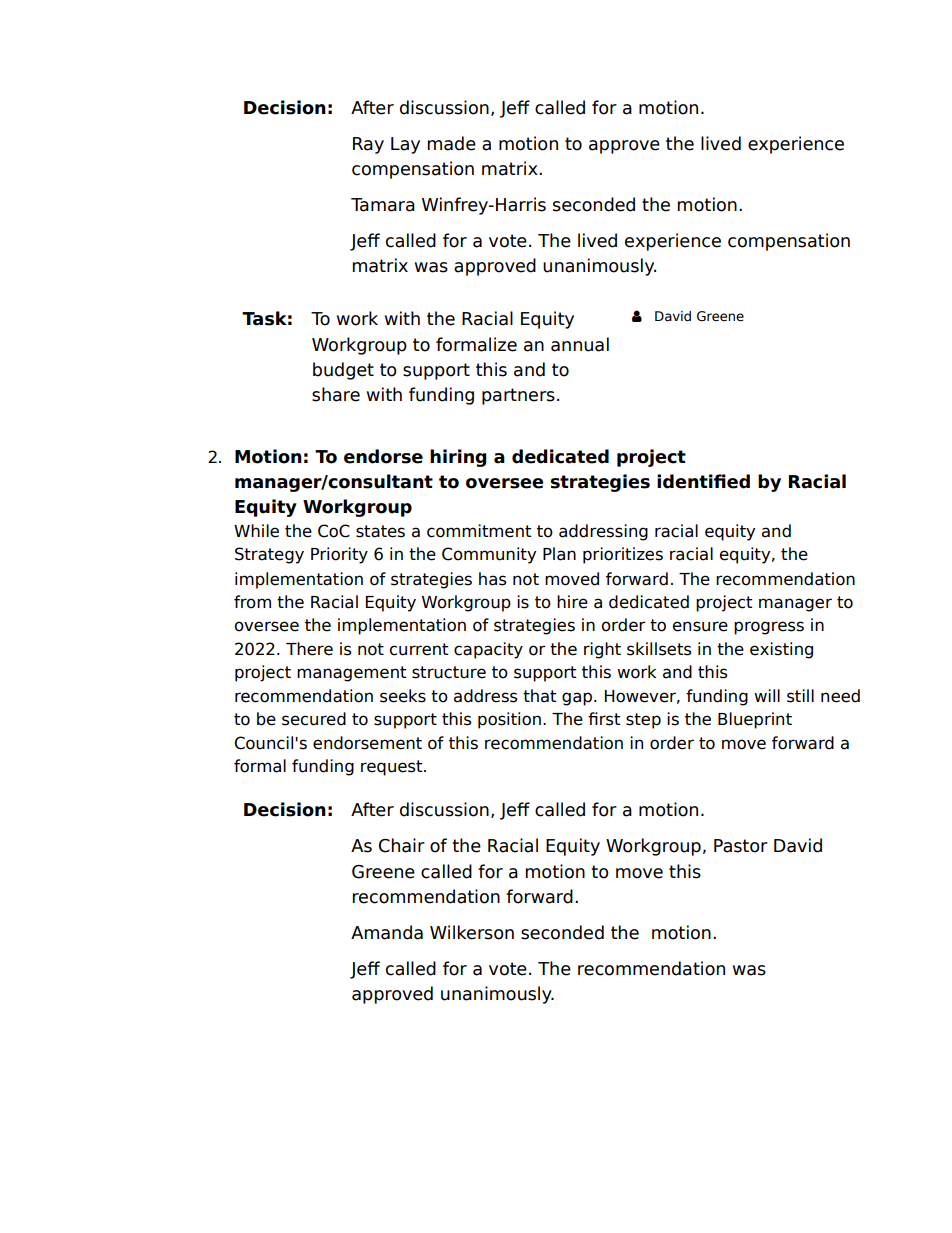 The height and width of the screenshot is (1233, 952). Describe the element at coordinates (580, 344) in the screenshot. I see `annual` at that location.
